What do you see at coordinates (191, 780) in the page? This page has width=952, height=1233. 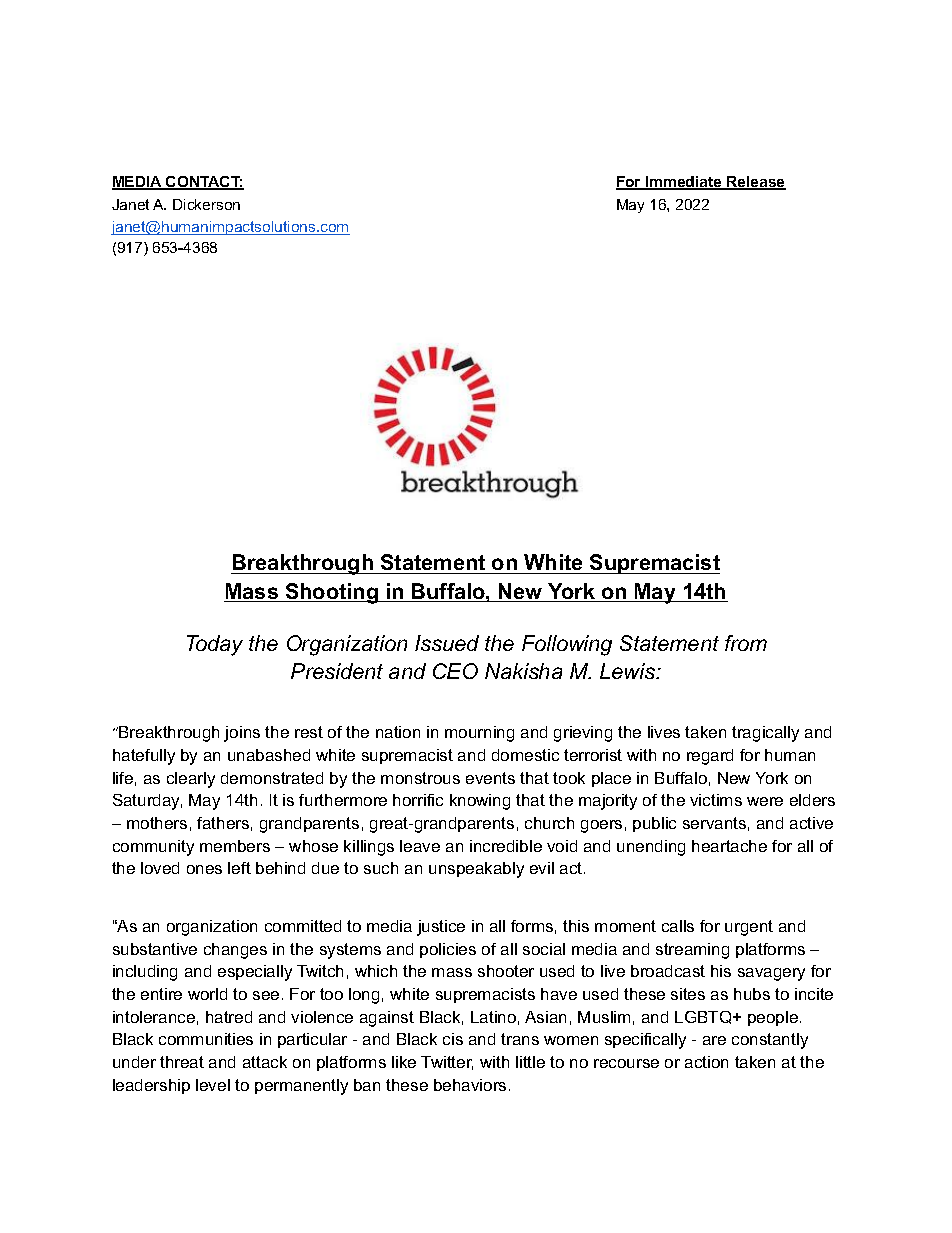 I see `clearly` at bounding box center [191, 780].
